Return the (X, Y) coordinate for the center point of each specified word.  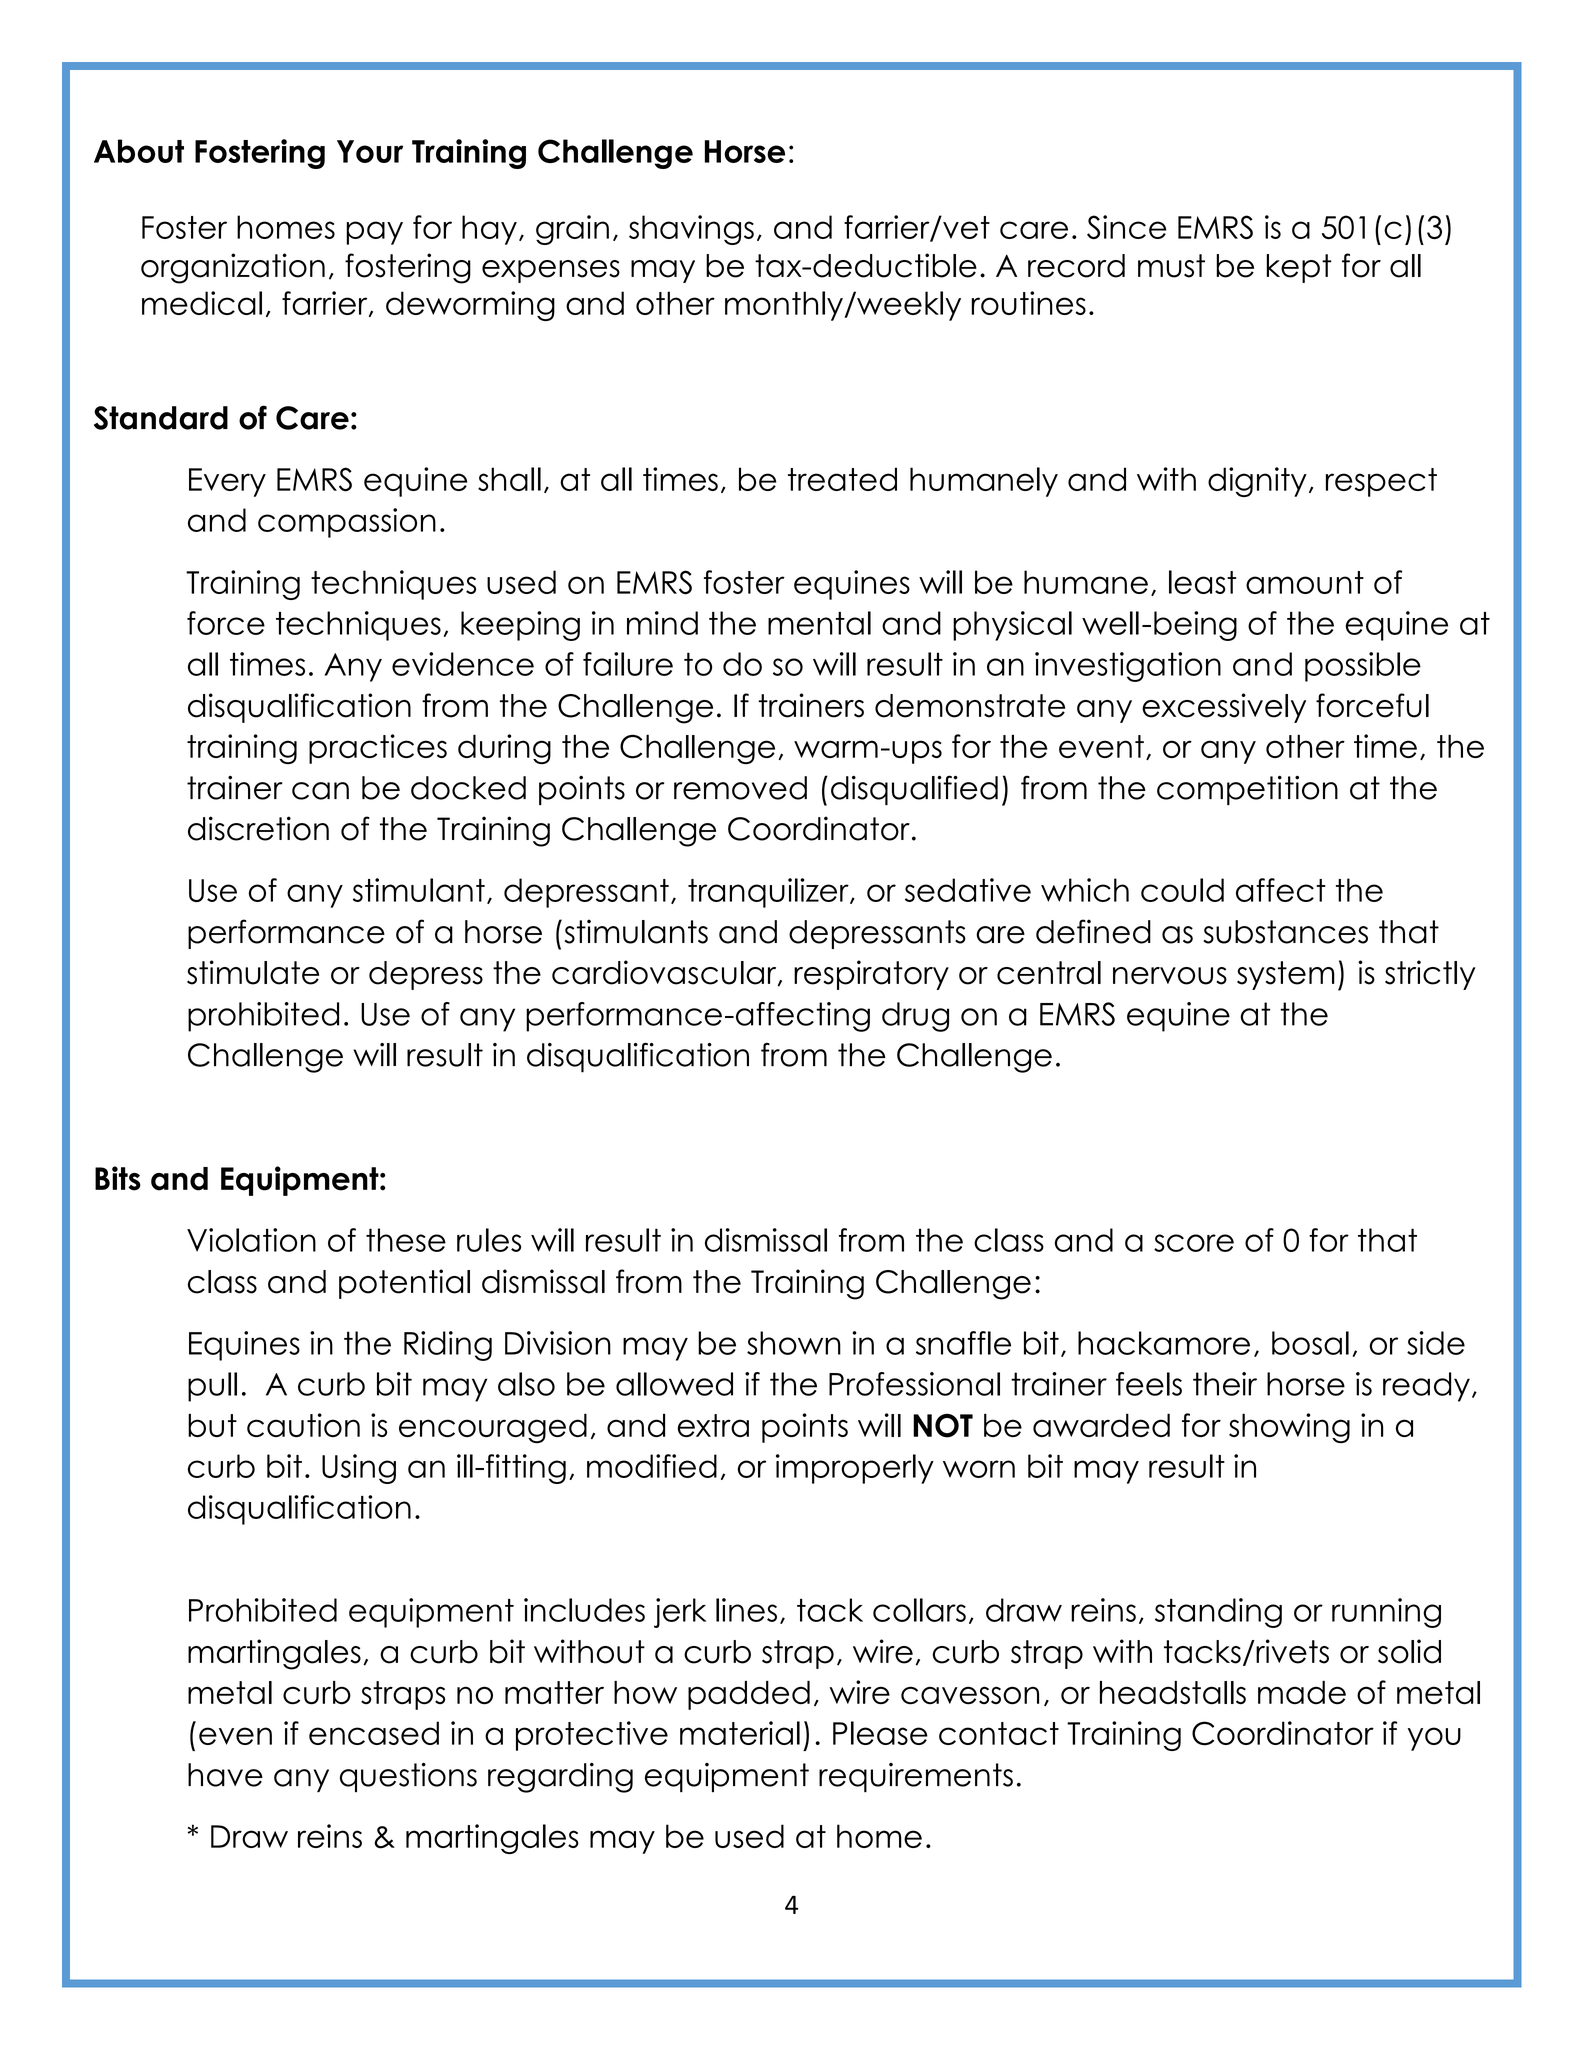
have (225, 1775)
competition (1247, 790)
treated (842, 479)
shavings (691, 230)
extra (713, 1425)
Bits (118, 1178)
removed (740, 788)
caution (303, 1425)
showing (1289, 1428)
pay (374, 233)
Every (227, 482)
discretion (258, 828)
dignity (1257, 482)
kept (1299, 268)
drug (915, 1017)
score (1194, 1243)
